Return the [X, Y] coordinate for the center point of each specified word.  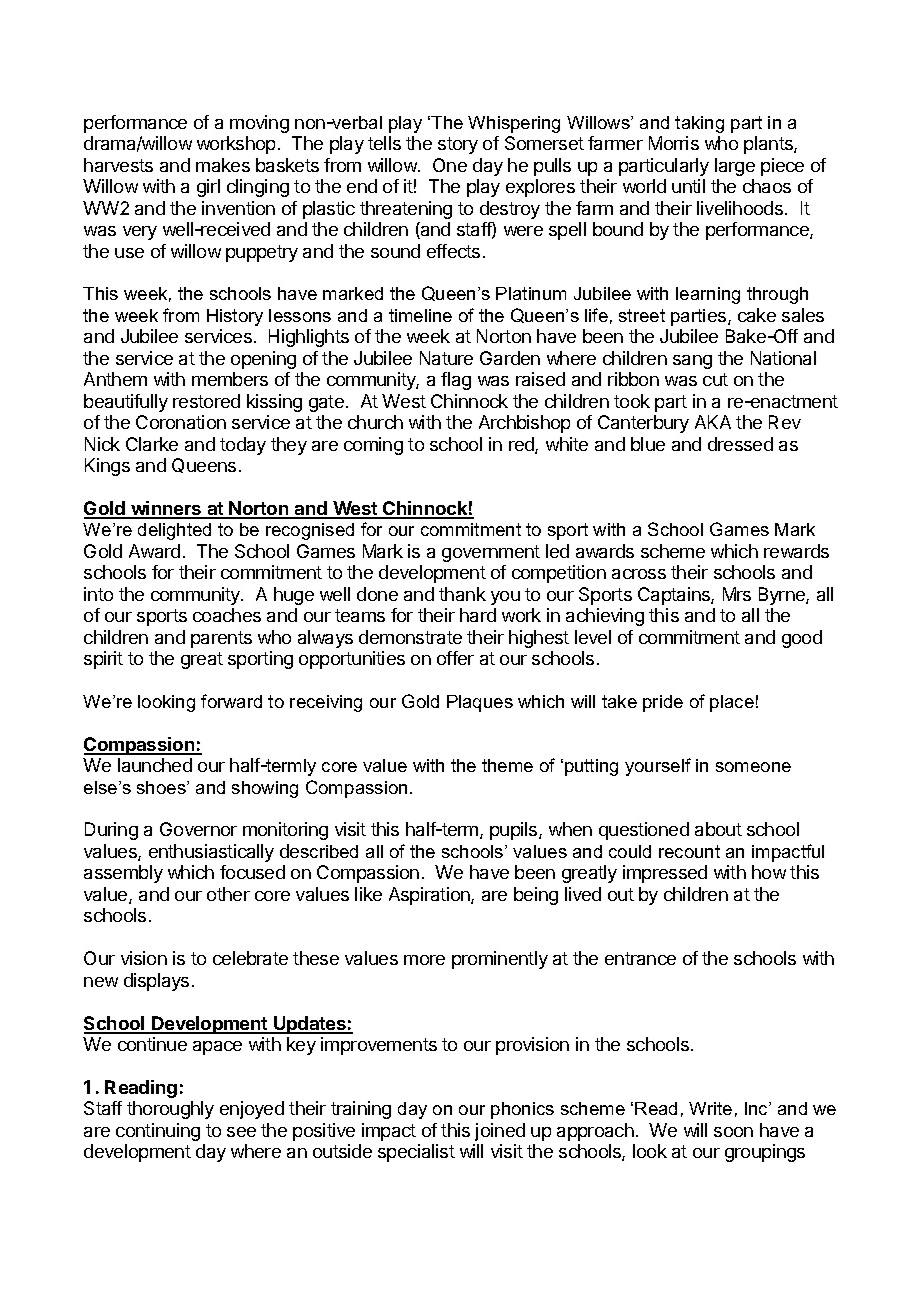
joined [500, 1132]
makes [223, 165]
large [735, 167]
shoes [162, 787]
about [718, 829]
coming [373, 446]
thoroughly [170, 1110]
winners [166, 509]
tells [384, 143]
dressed [740, 444]
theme [507, 765]
